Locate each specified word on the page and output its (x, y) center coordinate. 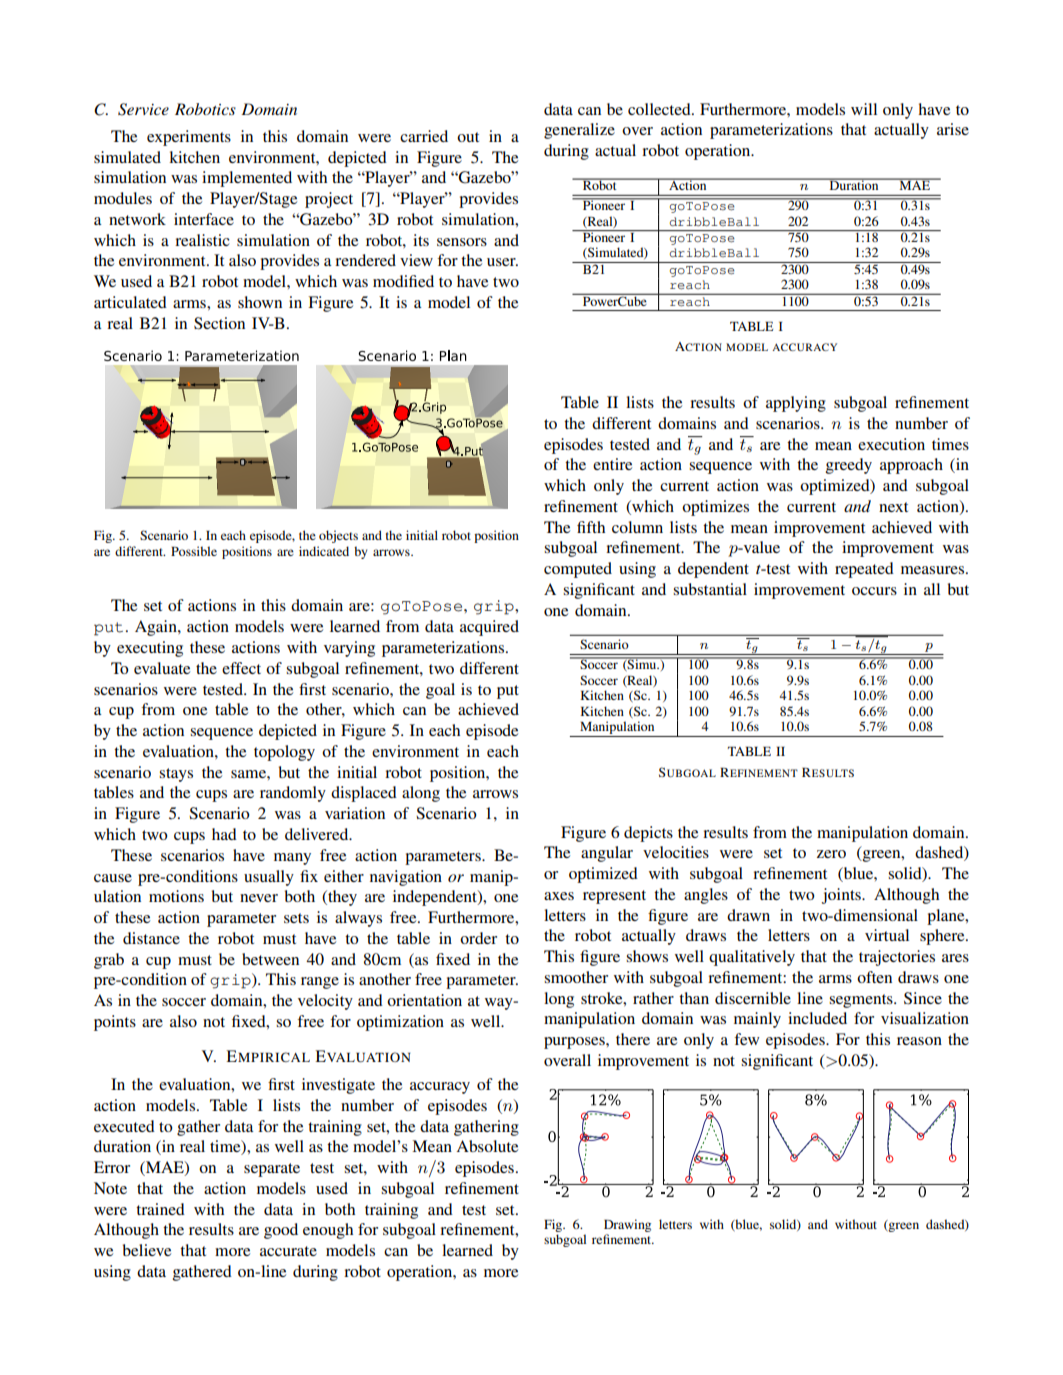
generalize (579, 131)
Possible (194, 551)
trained (160, 1209)
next (893, 507)
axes (559, 896)
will (864, 109)
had (224, 834)
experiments (189, 138)
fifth (591, 527)
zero (831, 854)
